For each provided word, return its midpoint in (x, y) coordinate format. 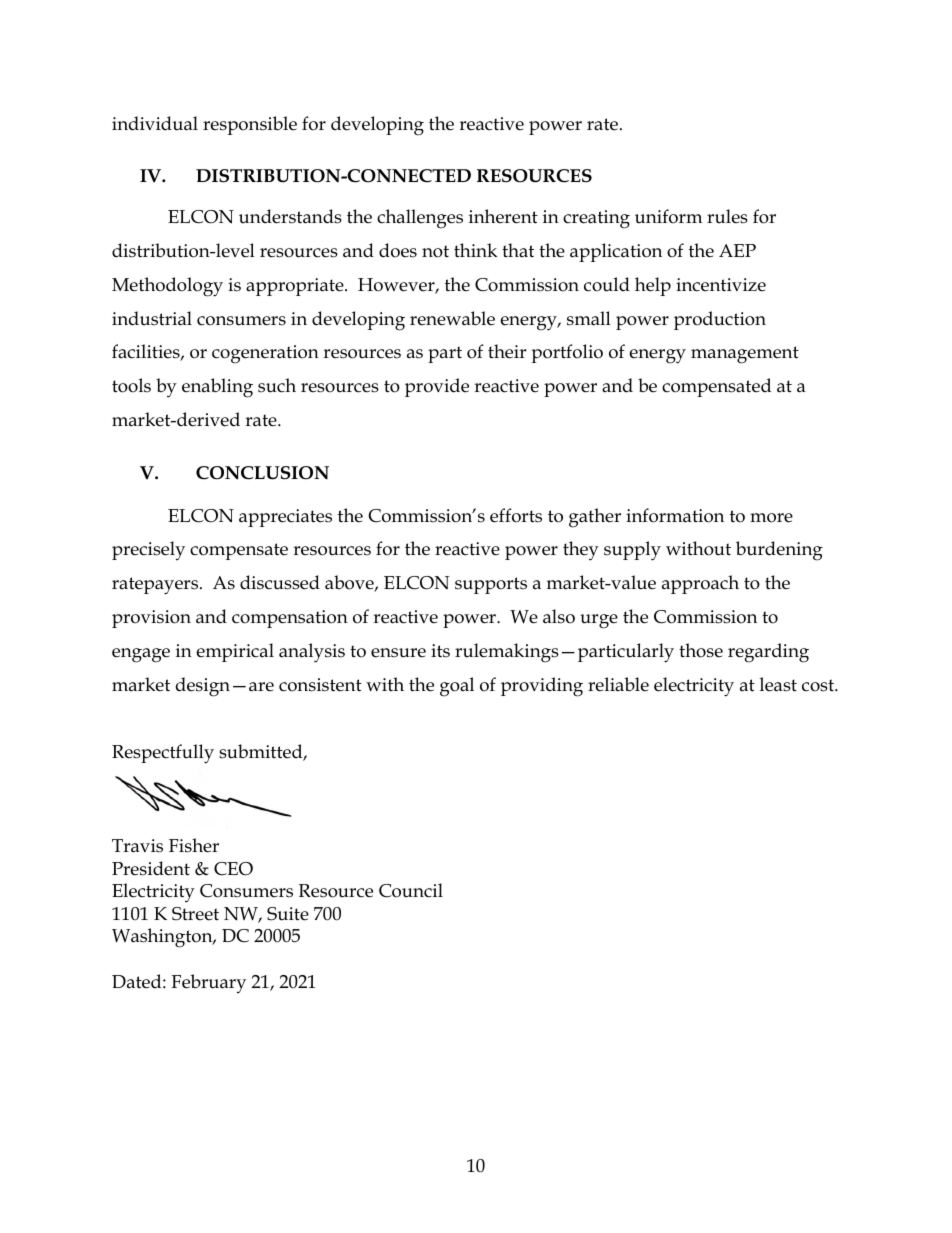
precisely (148, 551)
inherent (503, 216)
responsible (250, 125)
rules (727, 216)
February (208, 984)
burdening (779, 551)
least (778, 684)
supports (491, 585)
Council (411, 890)
